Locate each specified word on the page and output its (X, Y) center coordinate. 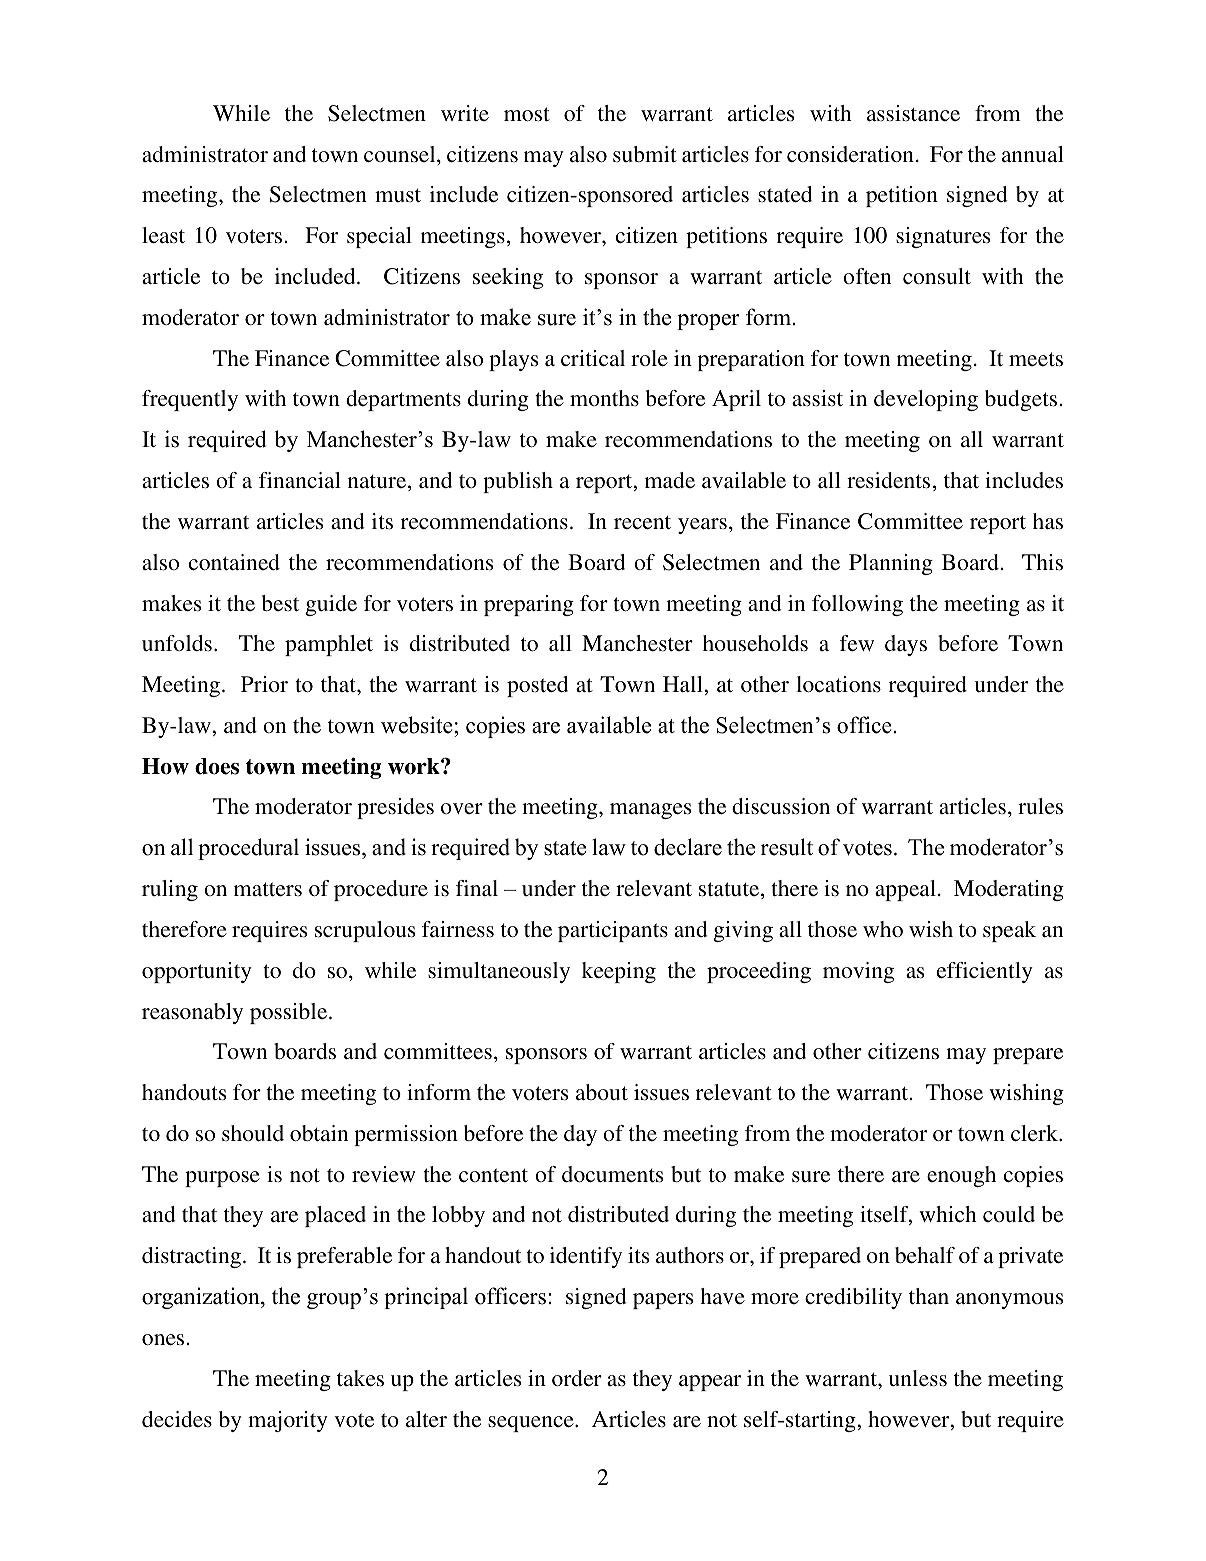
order (577, 1378)
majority (288, 1421)
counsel (401, 154)
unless (918, 1378)
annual (1033, 154)
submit (645, 154)
